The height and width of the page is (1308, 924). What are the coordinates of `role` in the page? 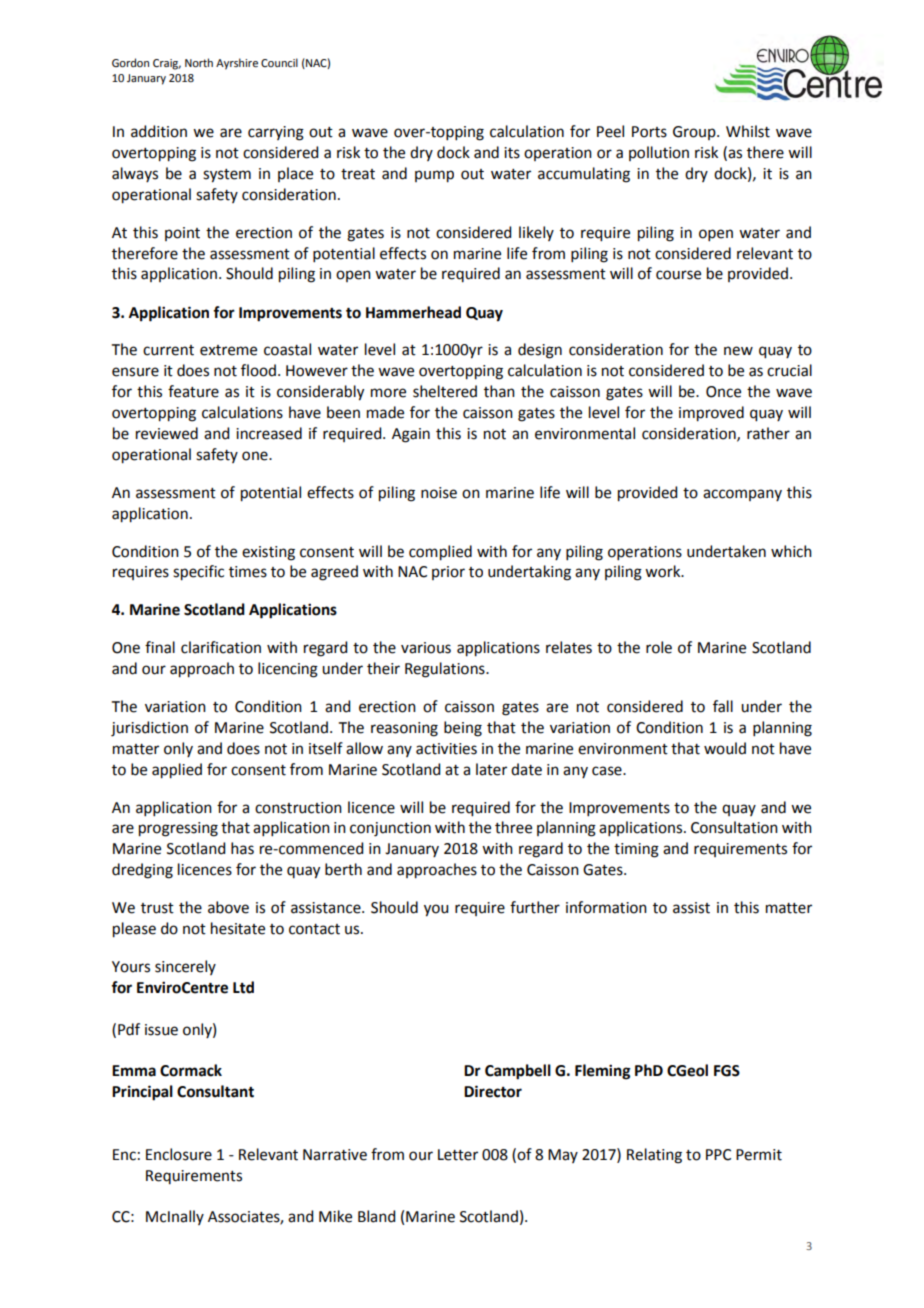 It's located at (659, 647).
